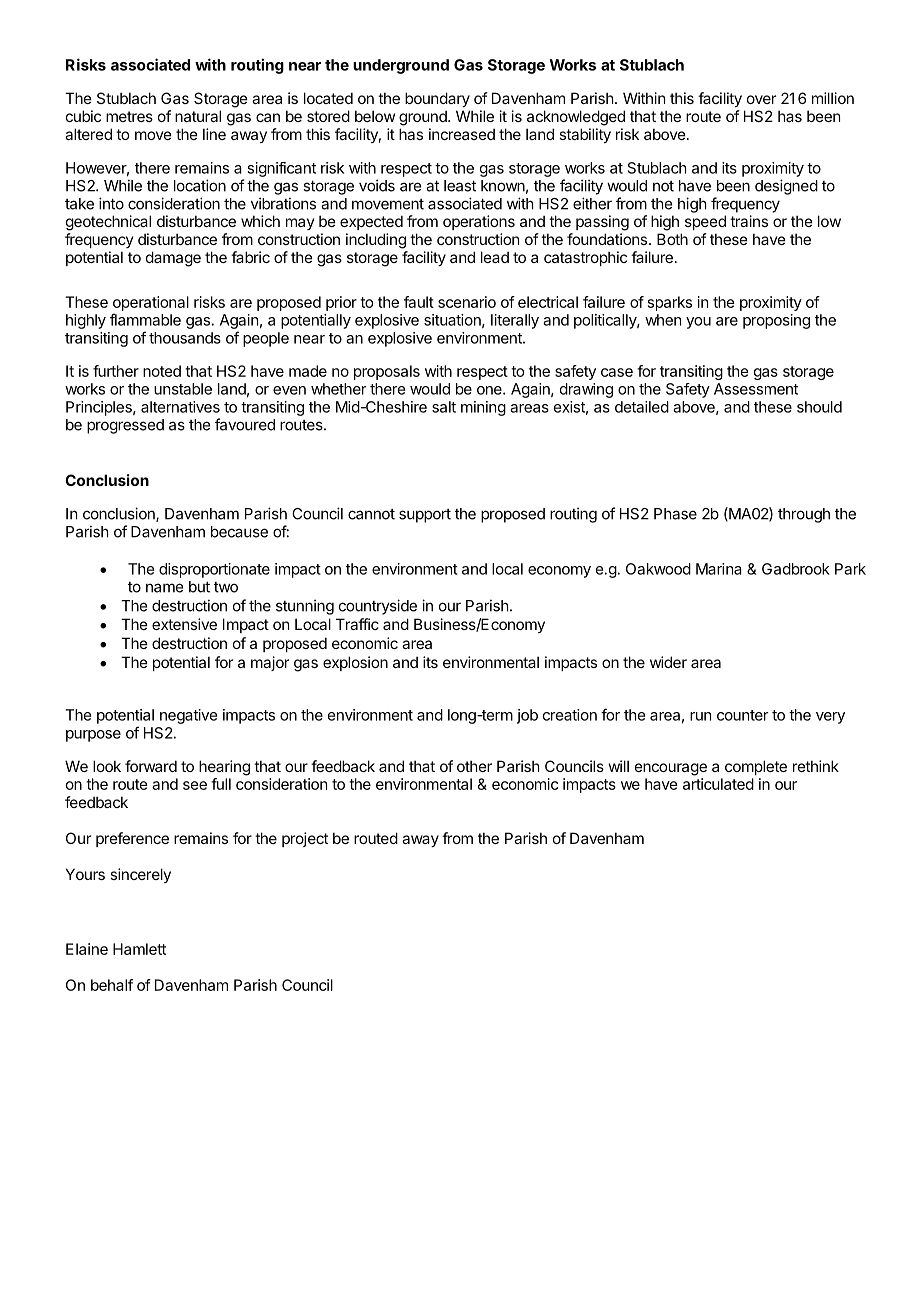 This page has width=924, height=1308. What do you see at coordinates (112, 985) in the page?
I see `behalf` at bounding box center [112, 985].
